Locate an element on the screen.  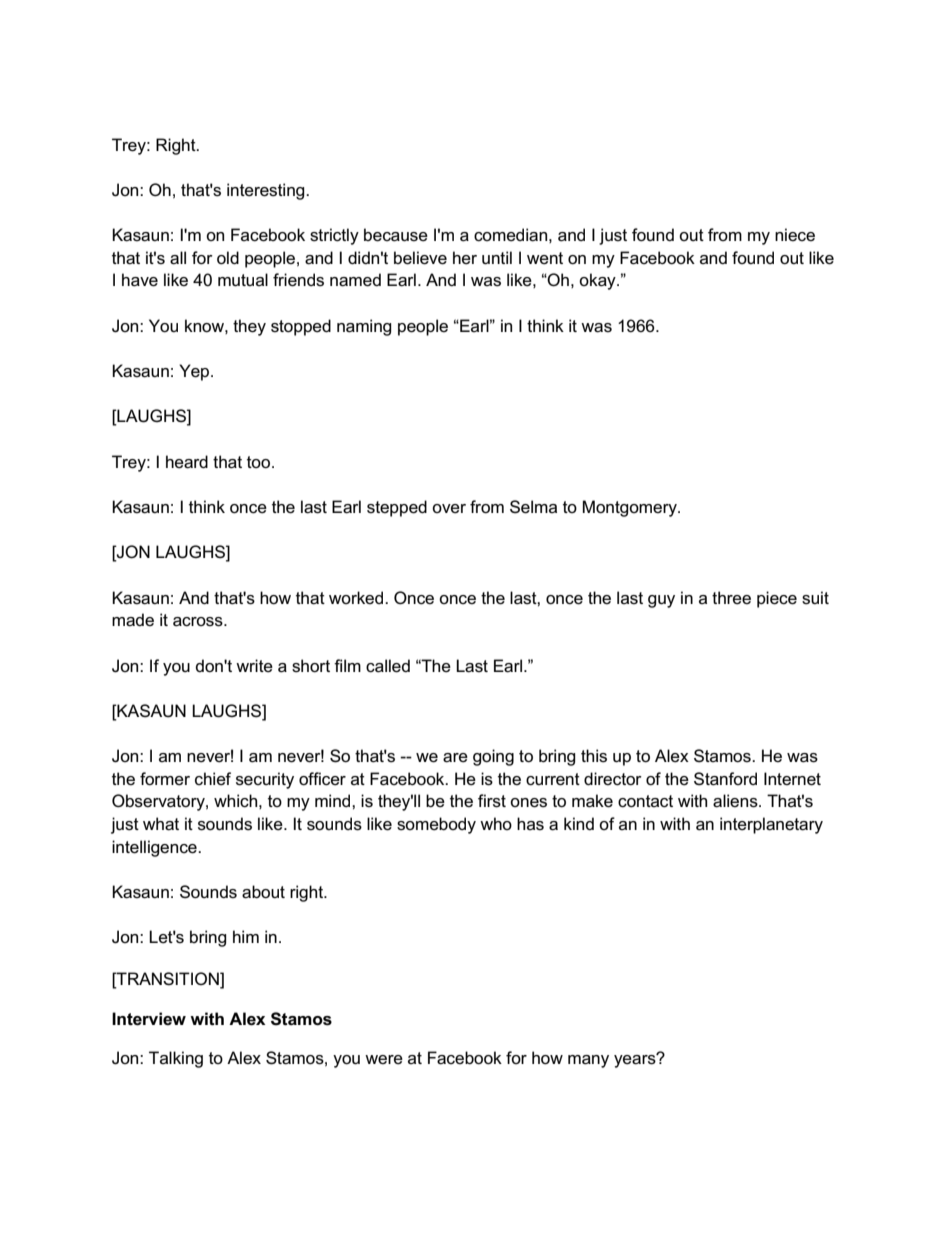
over is located at coordinates (449, 509).
